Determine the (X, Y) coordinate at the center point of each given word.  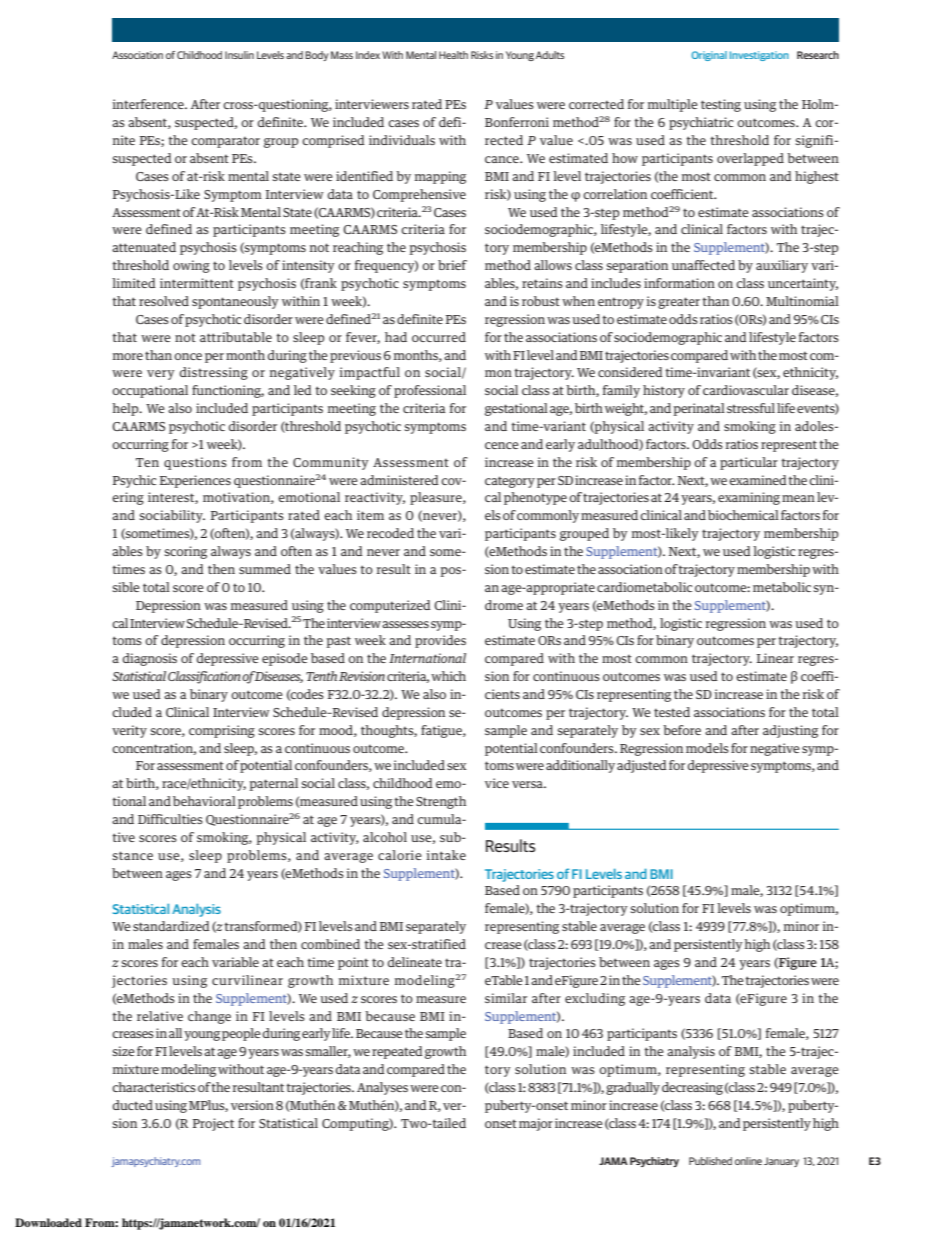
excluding (595, 999)
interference (149, 104)
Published (710, 1161)
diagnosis (150, 659)
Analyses (382, 1088)
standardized (171, 926)
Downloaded (48, 1222)
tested (672, 712)
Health (453, 55)
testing (721, 105)
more (128, 356)
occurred (439, 337)
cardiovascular (746, 390)
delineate (415, 962)
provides (440, 641)
